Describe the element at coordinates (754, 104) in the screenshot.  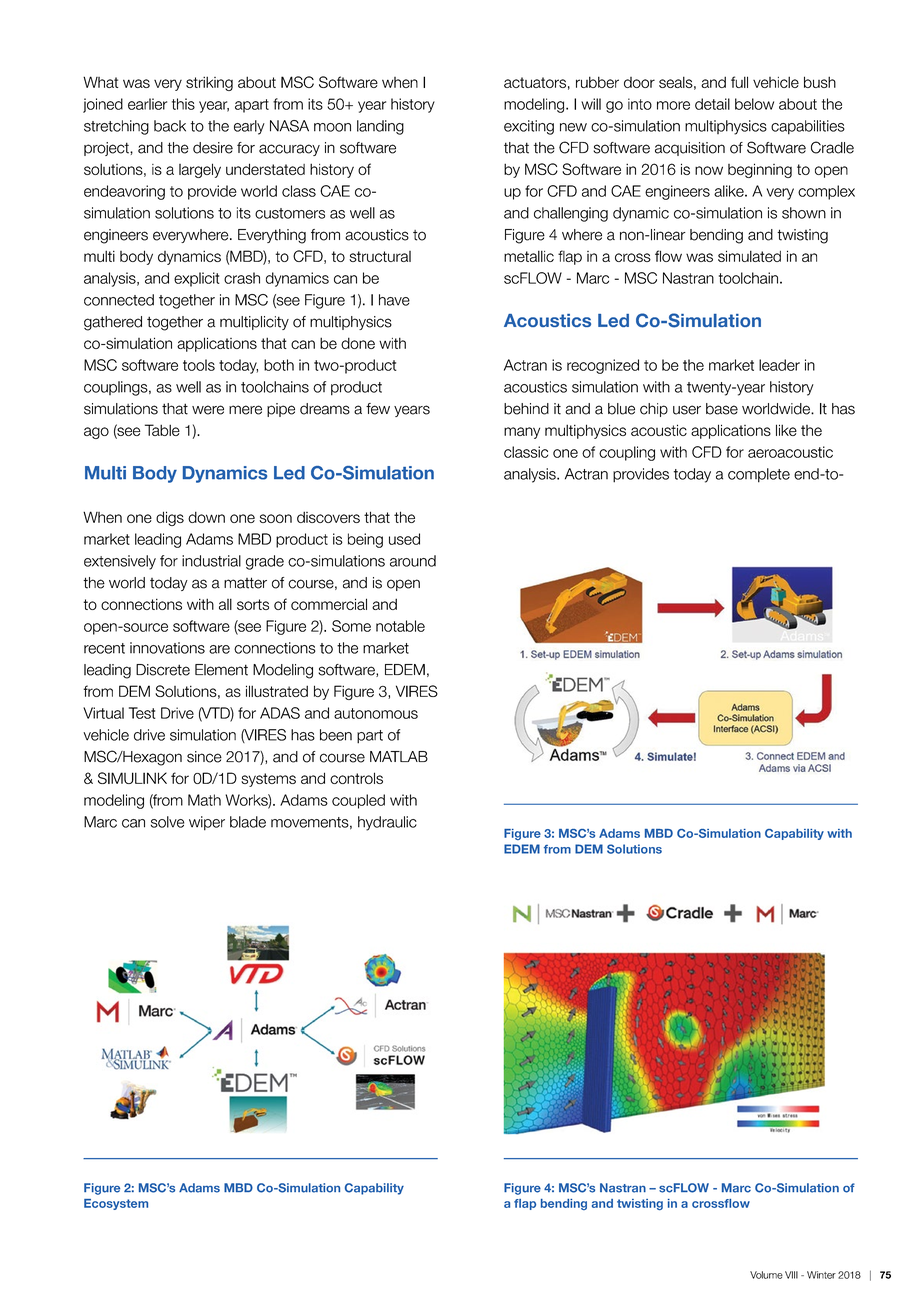
I see `below` at that location.
